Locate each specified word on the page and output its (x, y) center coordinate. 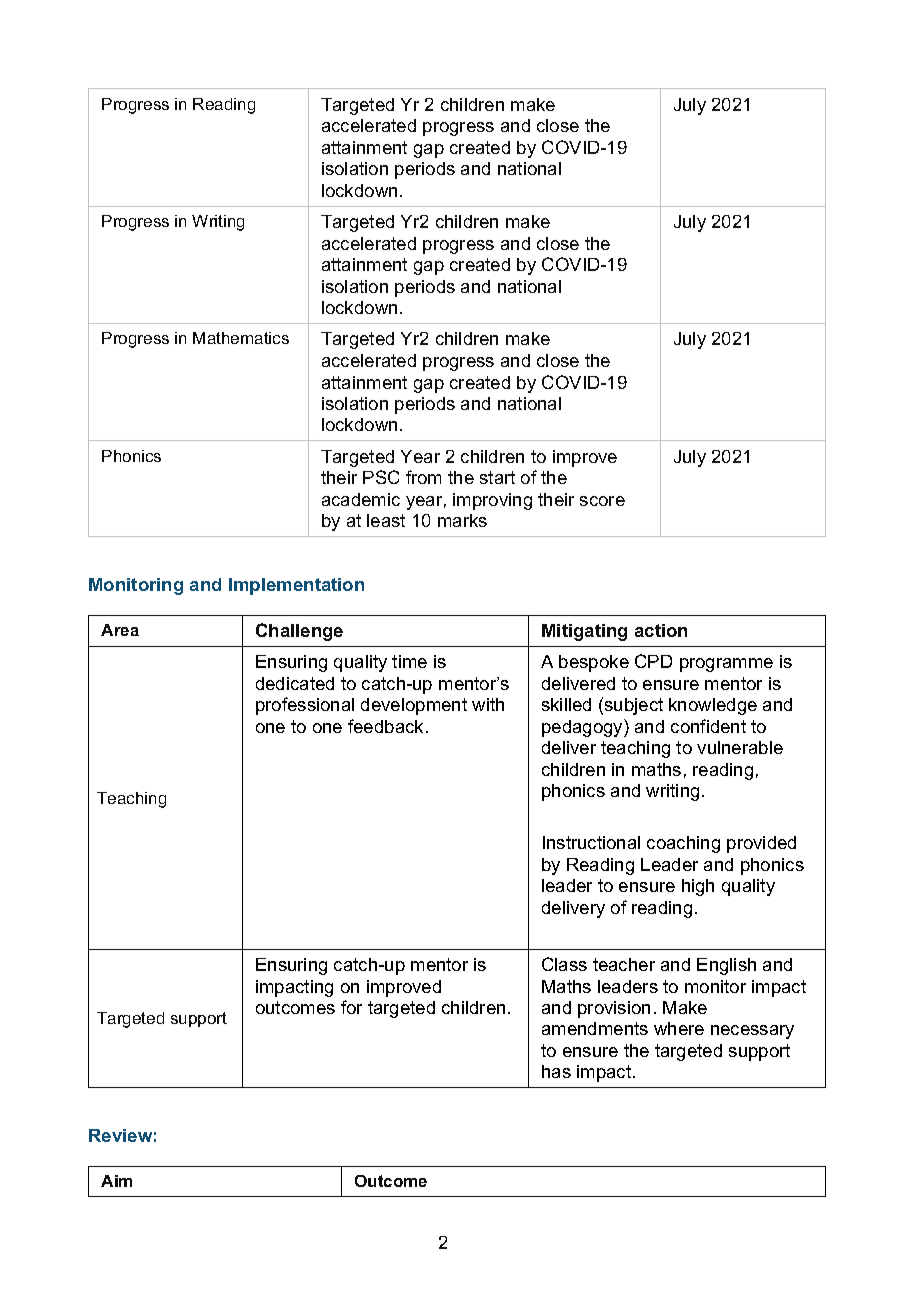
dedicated (295, 683)
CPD (653, 661)
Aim (116, 1181)
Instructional (591, 842)
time (409, 661)
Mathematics (241, 338)
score (602, 501)
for (351, 1007)
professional (305, 706)
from (423, 477)
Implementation (296, 586)
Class (564, 964)
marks (462, 520)
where (679, 1028)
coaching (683, 844)
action (661, 630)
